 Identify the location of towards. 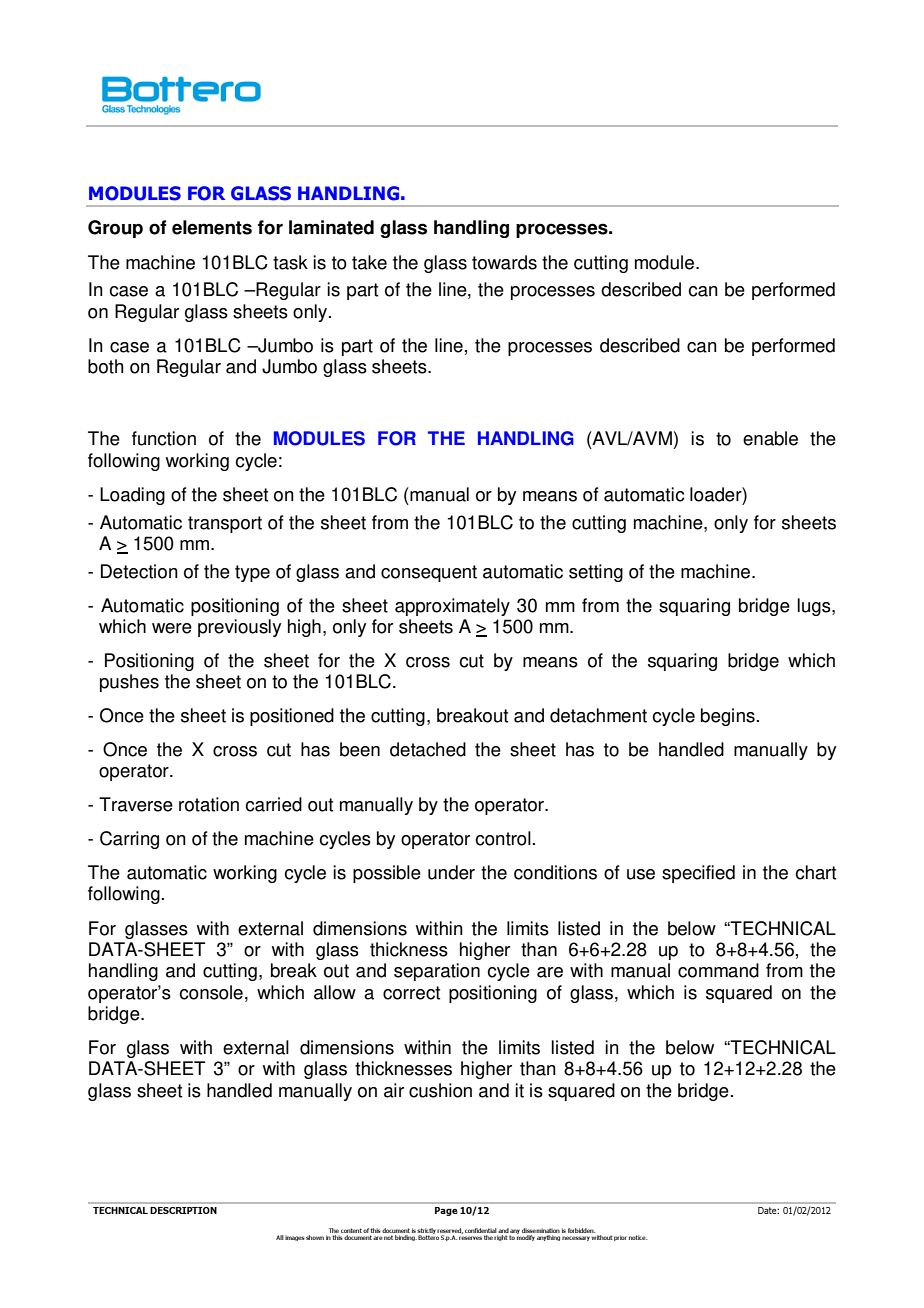
(504, 262).
